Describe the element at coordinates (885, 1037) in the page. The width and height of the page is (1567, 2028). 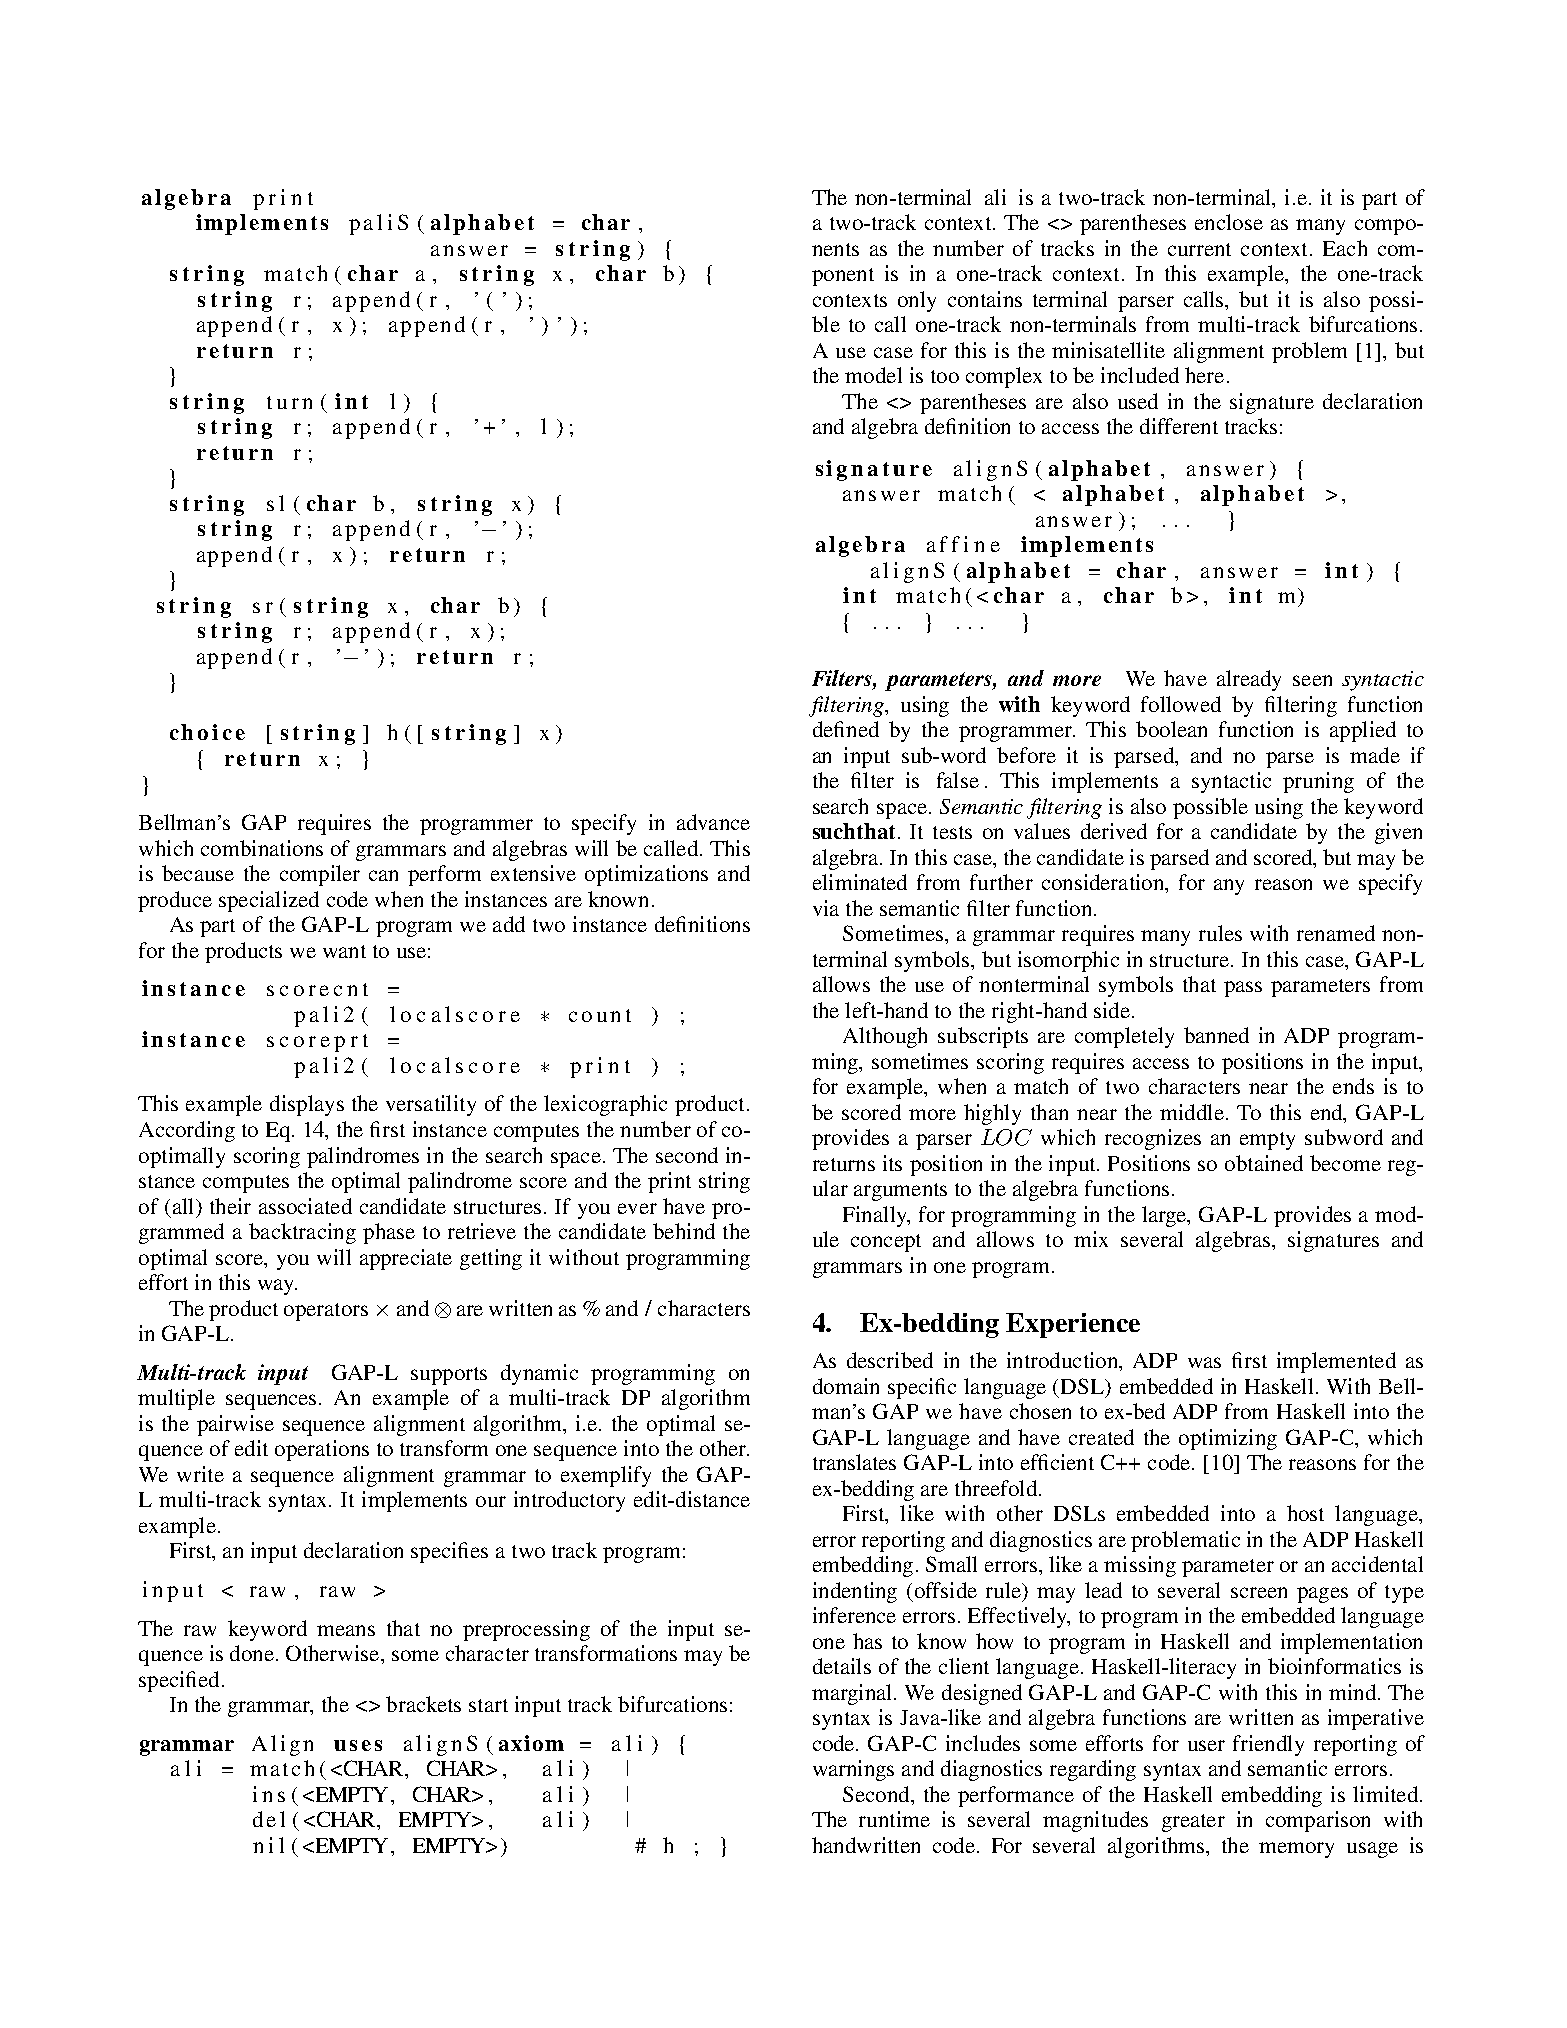
I see `Although` at that location.
